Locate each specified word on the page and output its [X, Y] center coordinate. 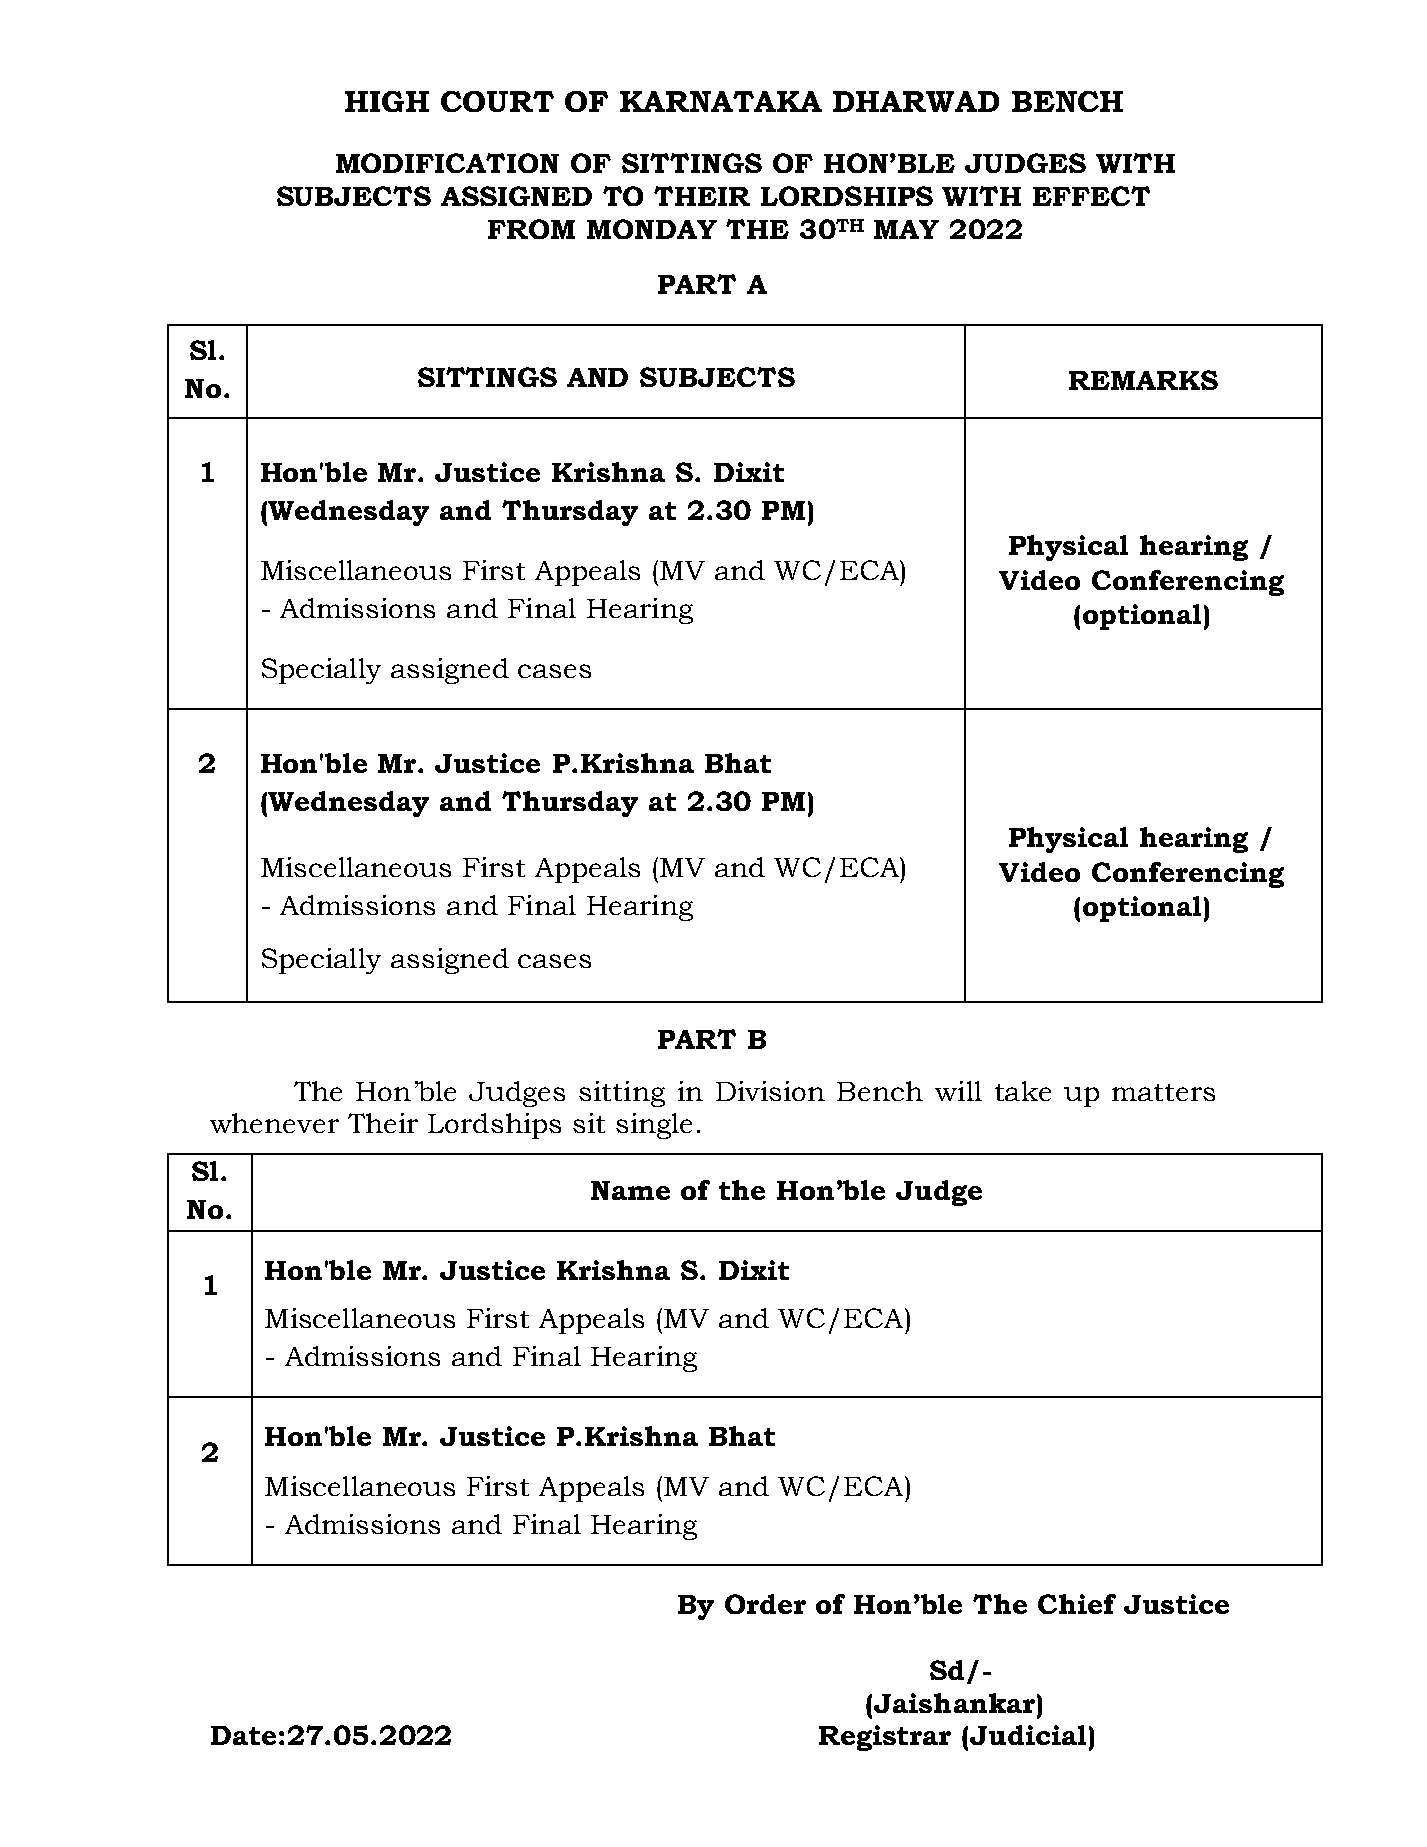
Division [770, 1091]
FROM [531, 229]
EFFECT [1091, 196]
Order [765, 1604]
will [958, 1091]
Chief [1077, 1604]
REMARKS [1143, 380]
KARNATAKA [721, 101]
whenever [274, 1123]
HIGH [387, 101]
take [1023, 1091]
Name [630, 1190]
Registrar [885, 1738]
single [654, 1126]
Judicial [1028, 1735]
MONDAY [652, 229]
